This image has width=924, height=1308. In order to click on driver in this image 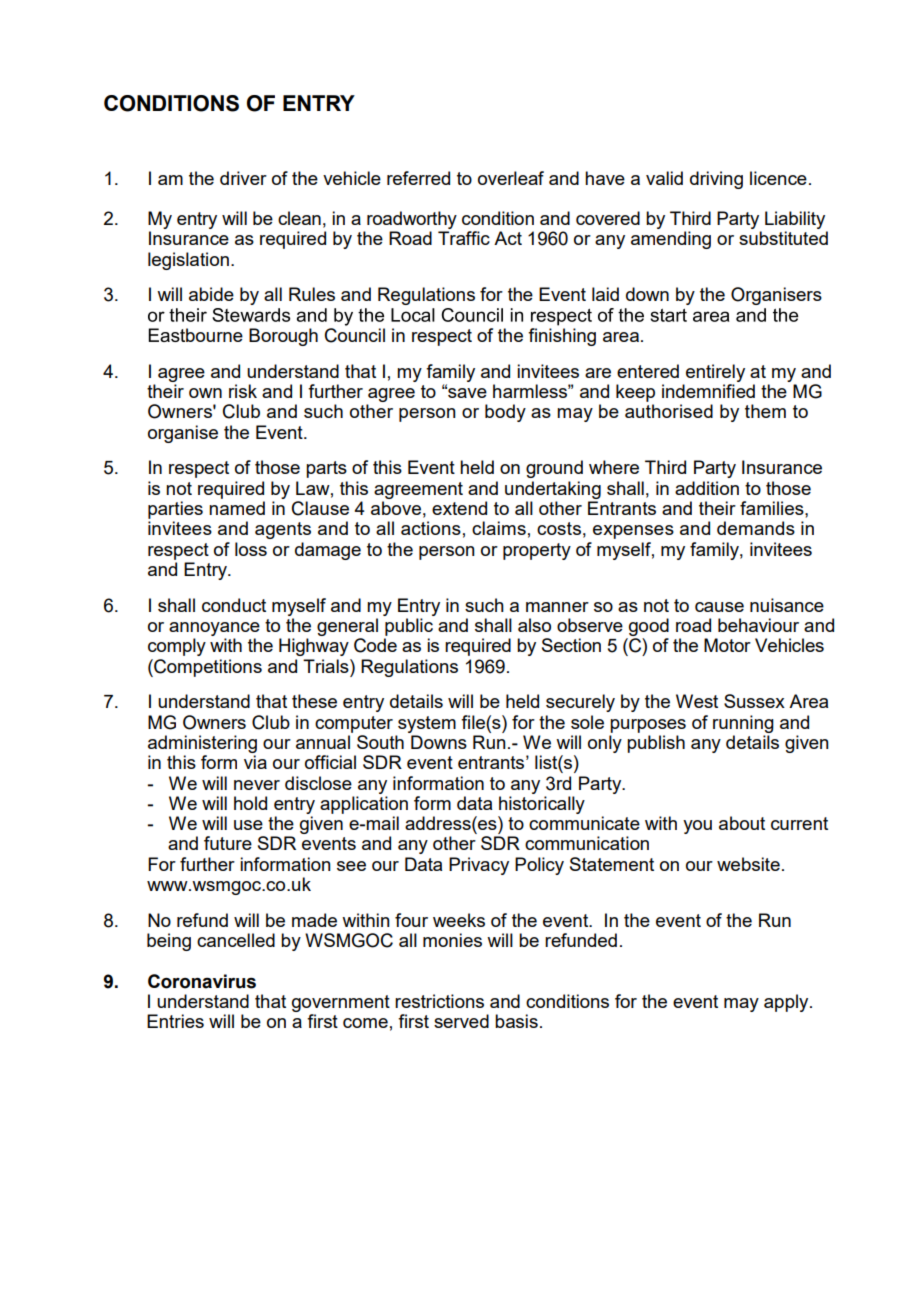, I will do `click(243, 178)`.
